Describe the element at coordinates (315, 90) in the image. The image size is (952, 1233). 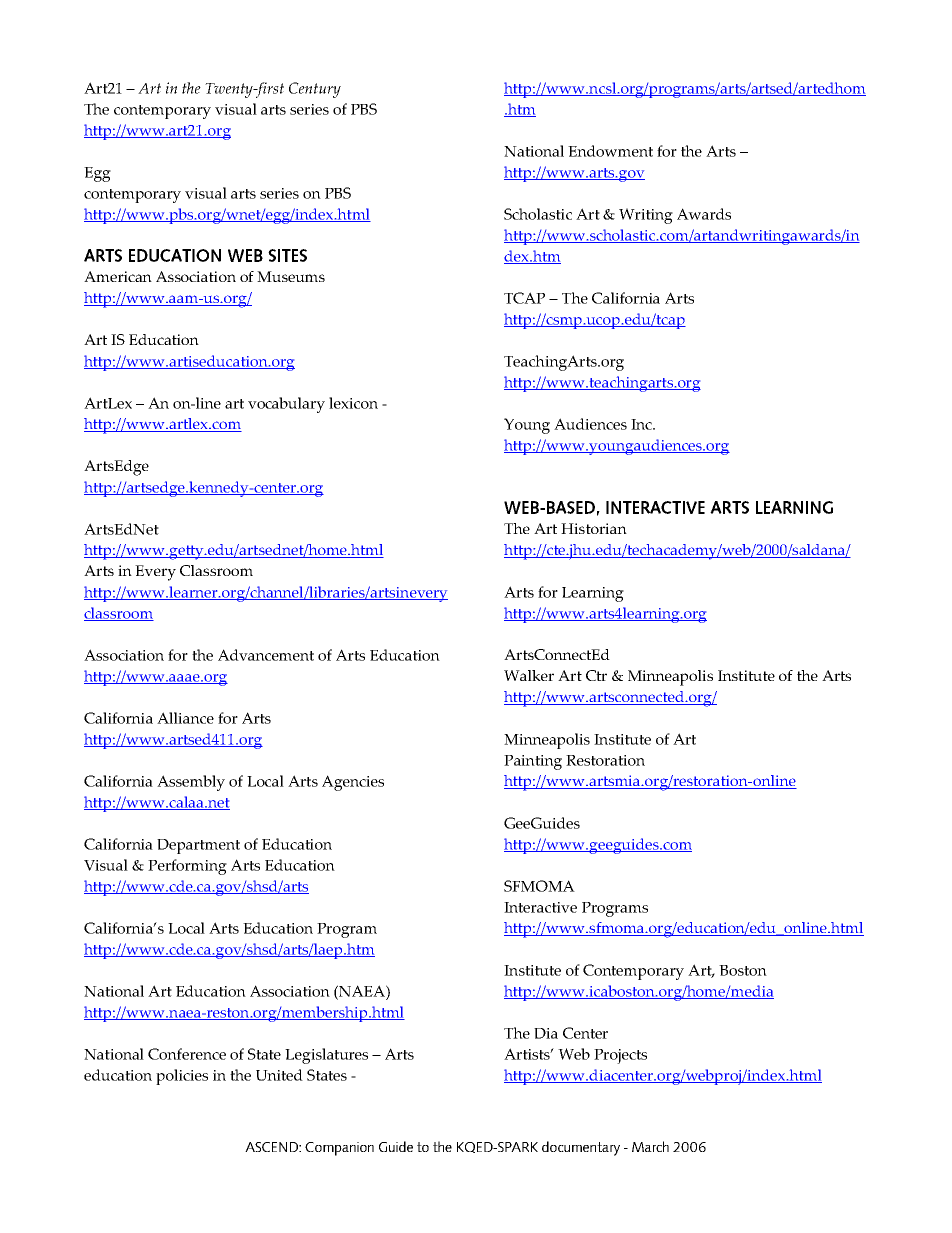
I see `Century` at that location.
